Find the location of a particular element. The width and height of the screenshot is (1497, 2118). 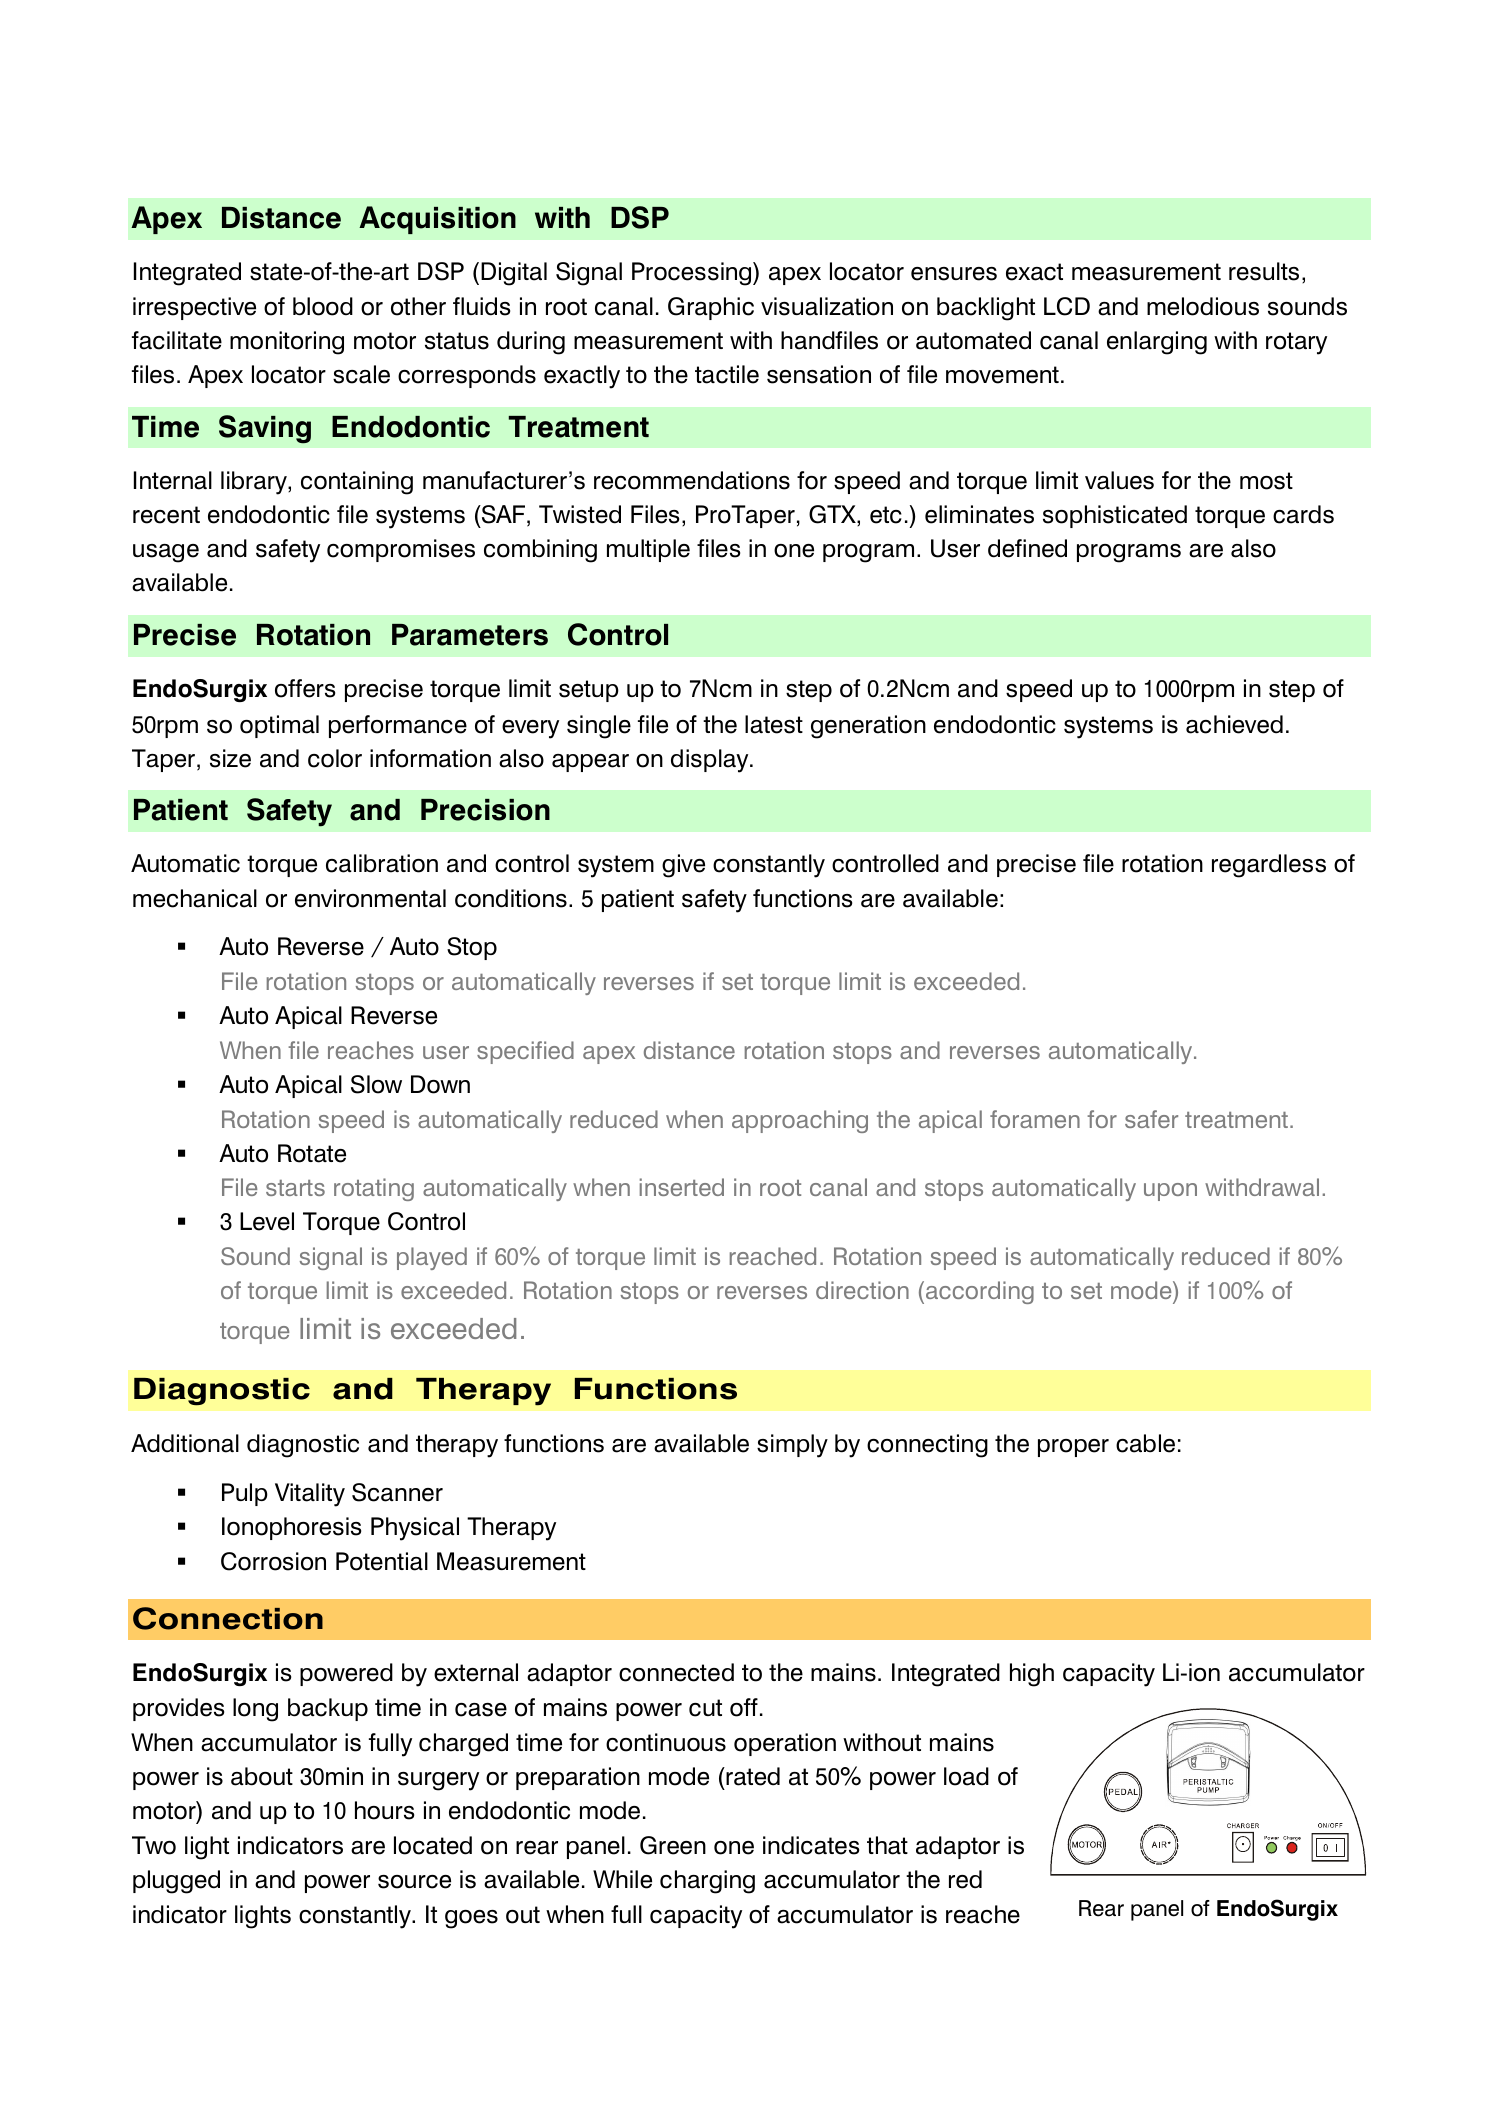

plugged is located at coordinates (176, 1882).
